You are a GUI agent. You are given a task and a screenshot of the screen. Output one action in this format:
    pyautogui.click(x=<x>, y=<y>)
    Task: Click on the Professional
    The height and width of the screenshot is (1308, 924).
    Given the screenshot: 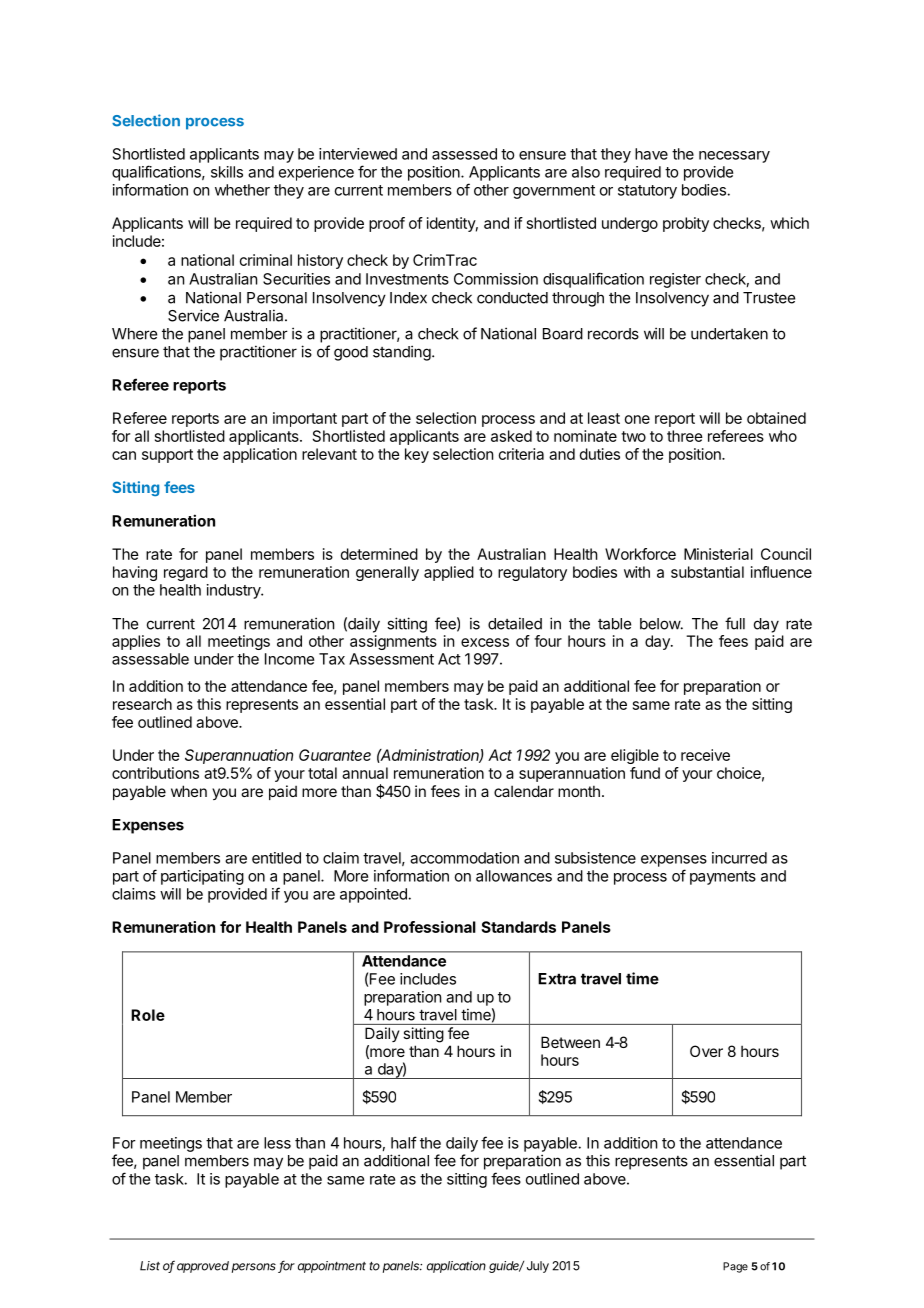 What is the action you would take?
    pyautogui.click(x=430, y=927)
